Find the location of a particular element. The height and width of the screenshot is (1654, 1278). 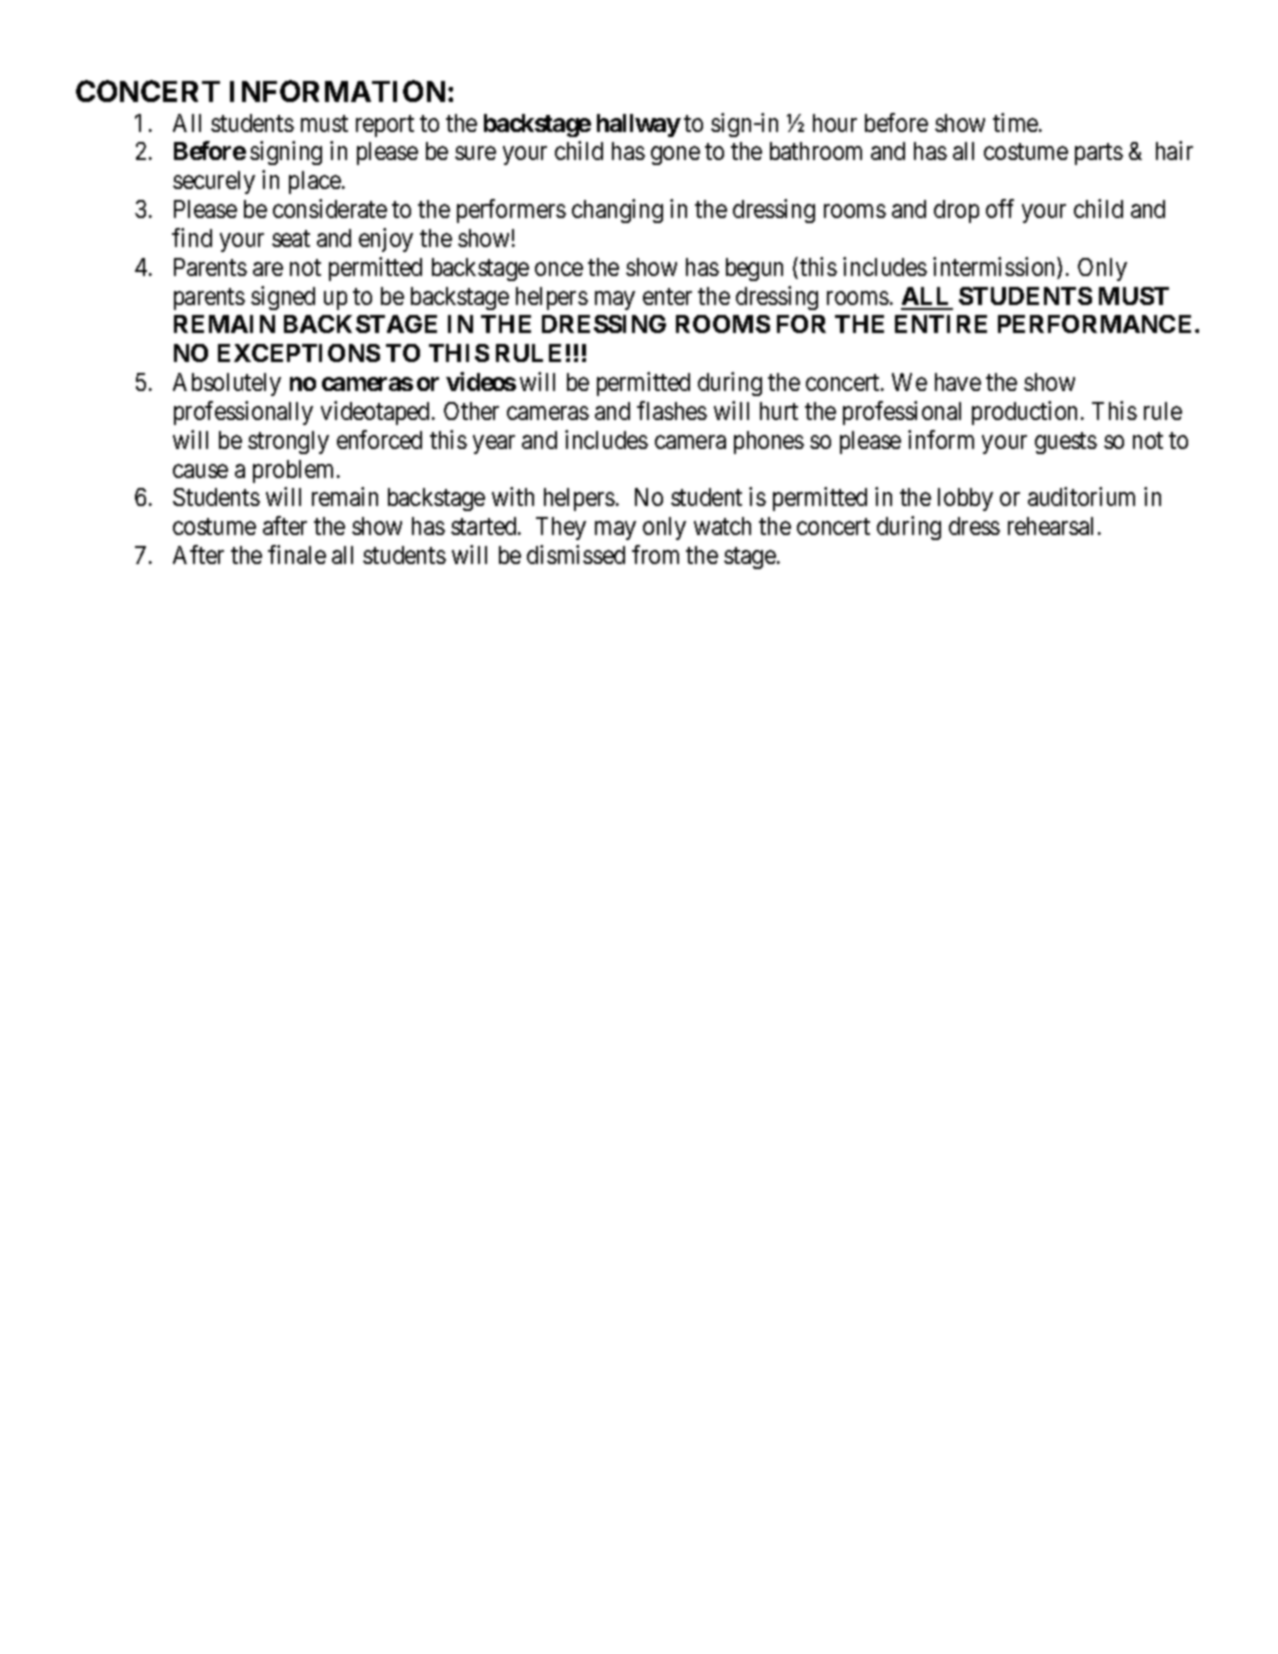

time is located at coordinates (1016, 122).
